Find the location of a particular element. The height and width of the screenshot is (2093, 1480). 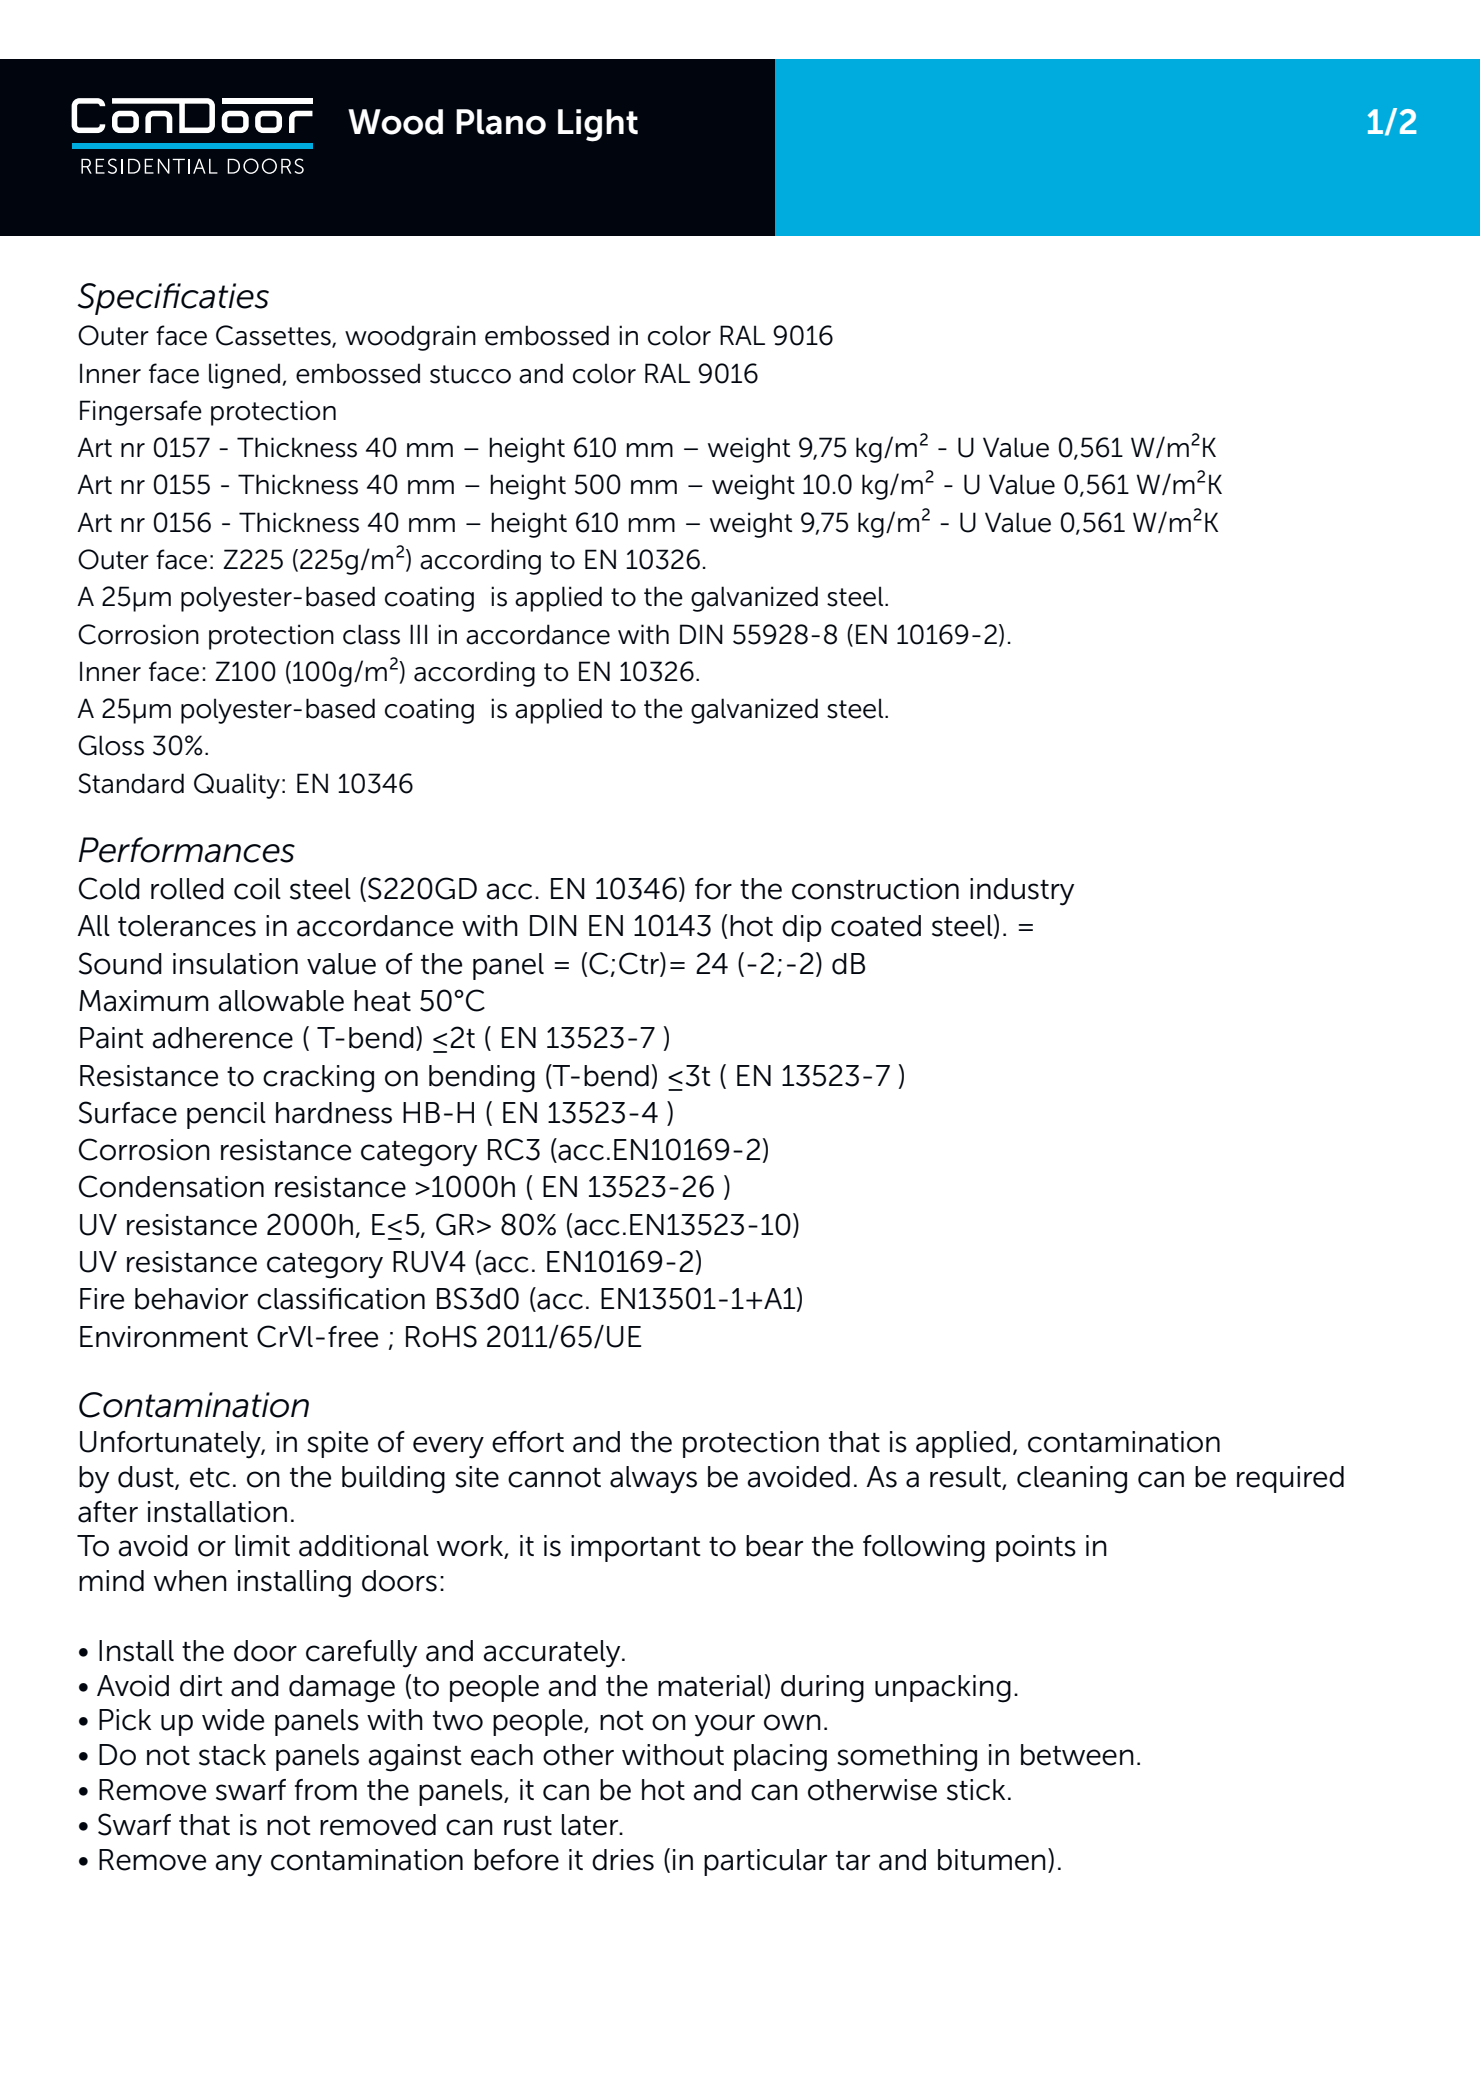

dip is located at coordinates (802, 928).
